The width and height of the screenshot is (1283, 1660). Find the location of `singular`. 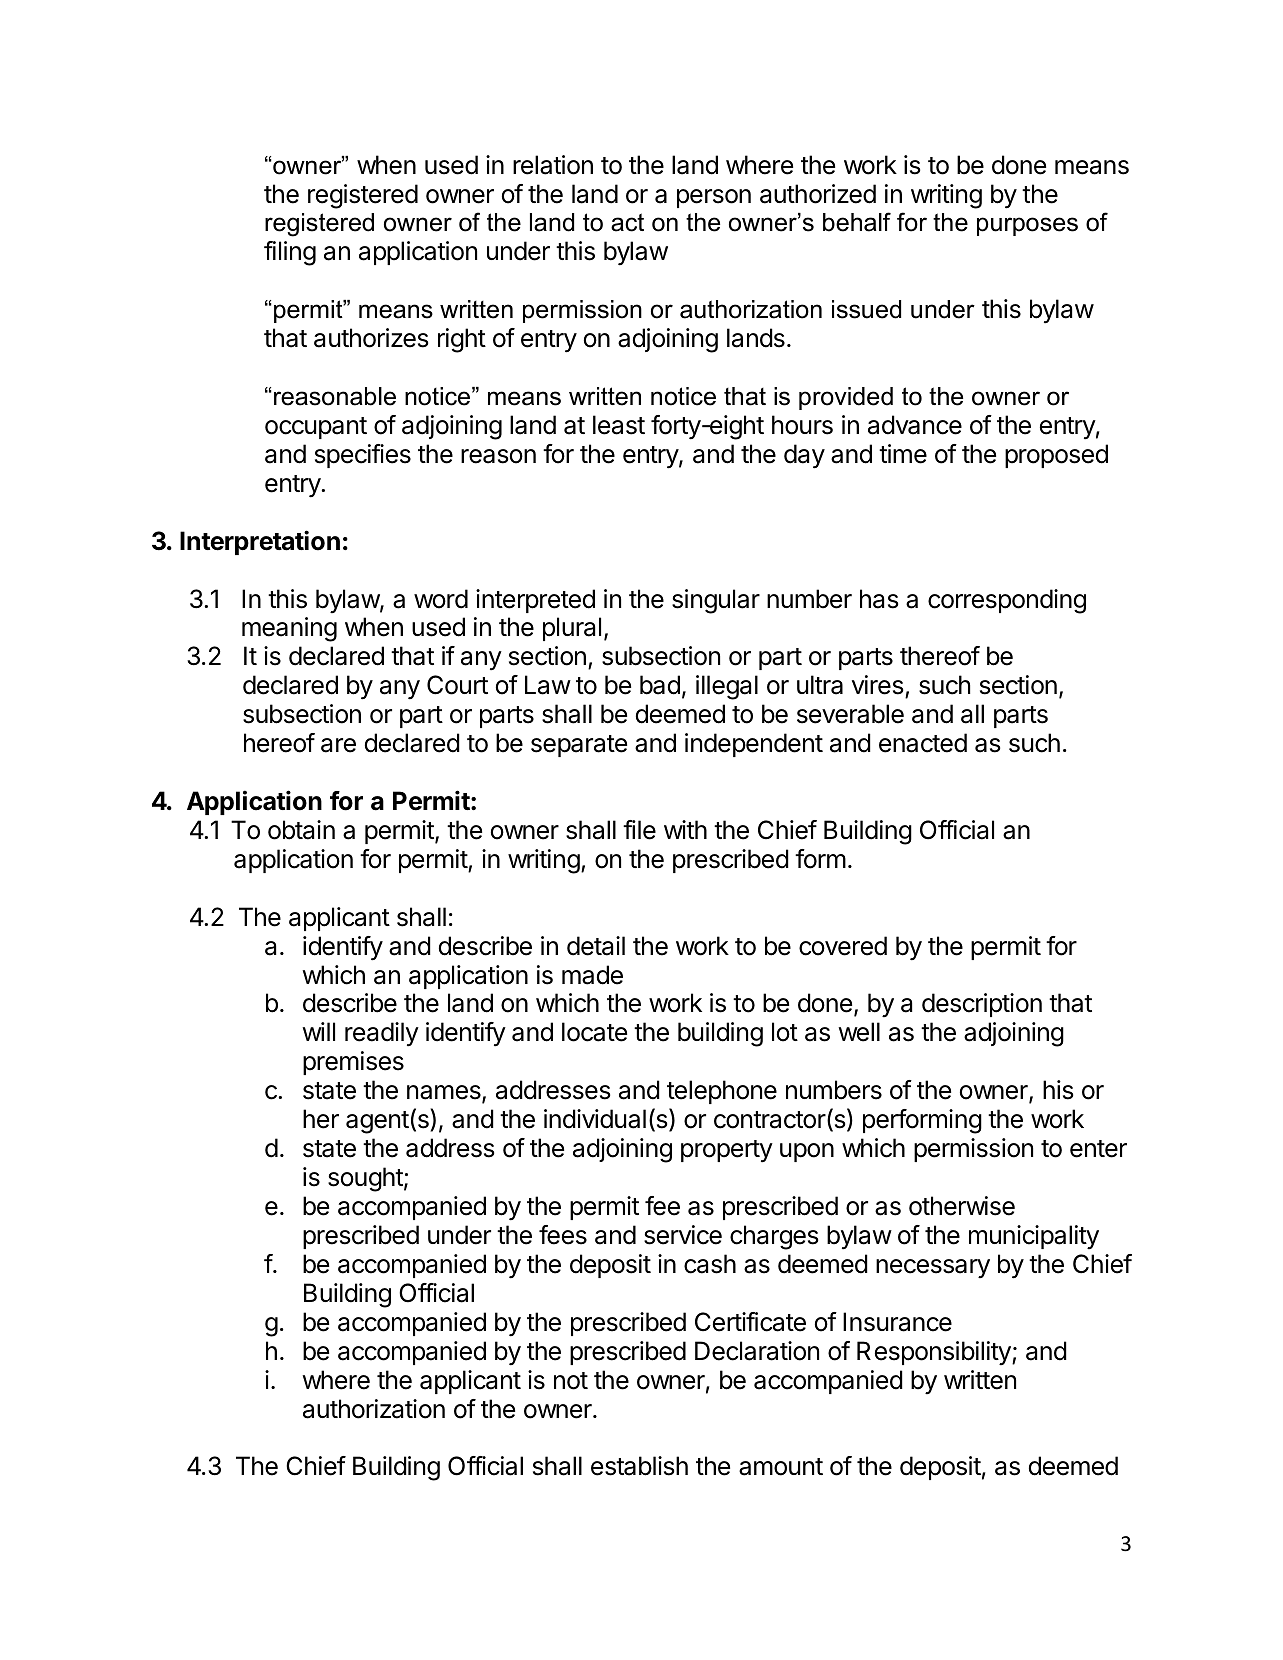

singular is located at coordinates (716, 601).
